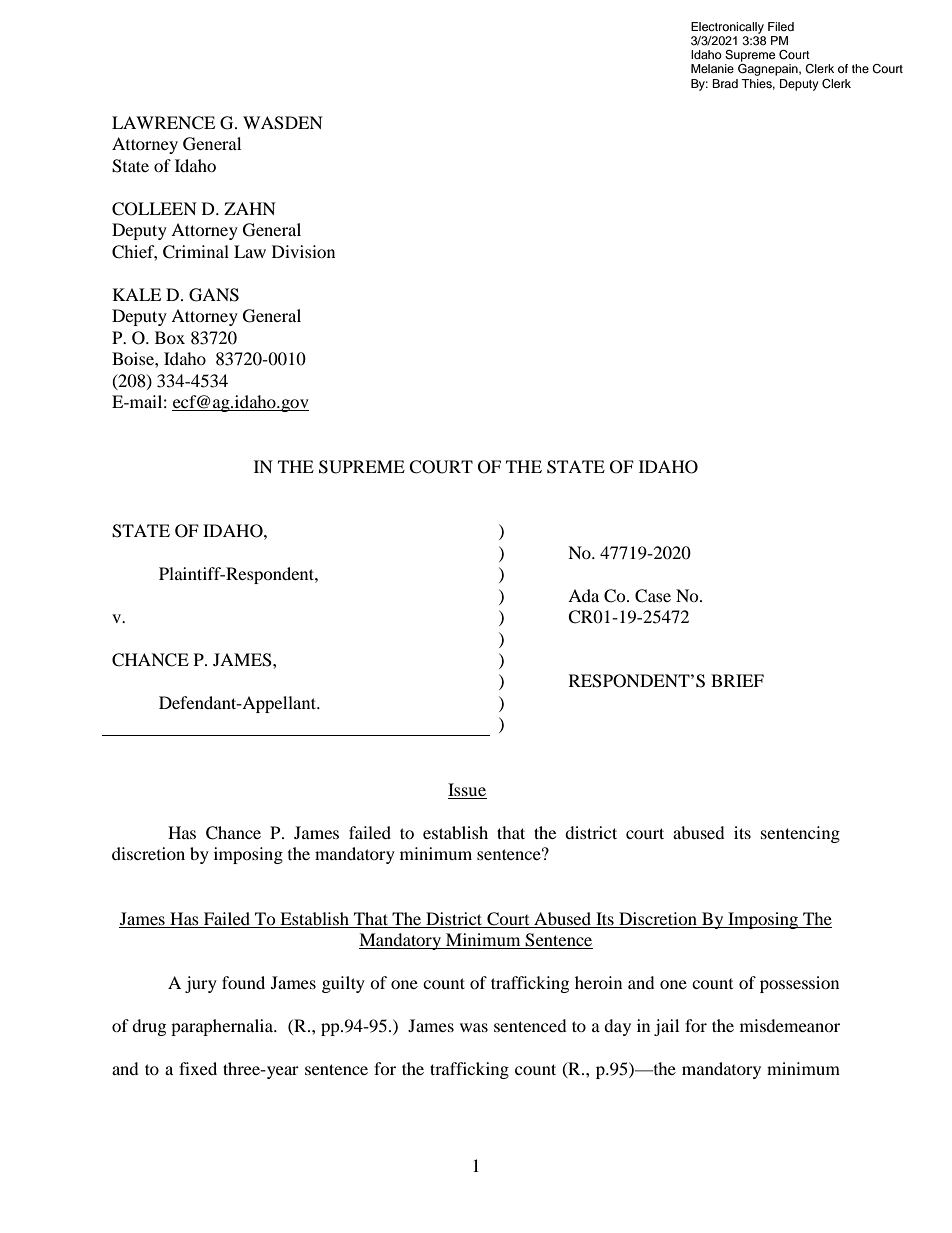  What do you see at coordinates (712, 68) in the image?
I see `Melanie` at bounding box center [712, 68].
